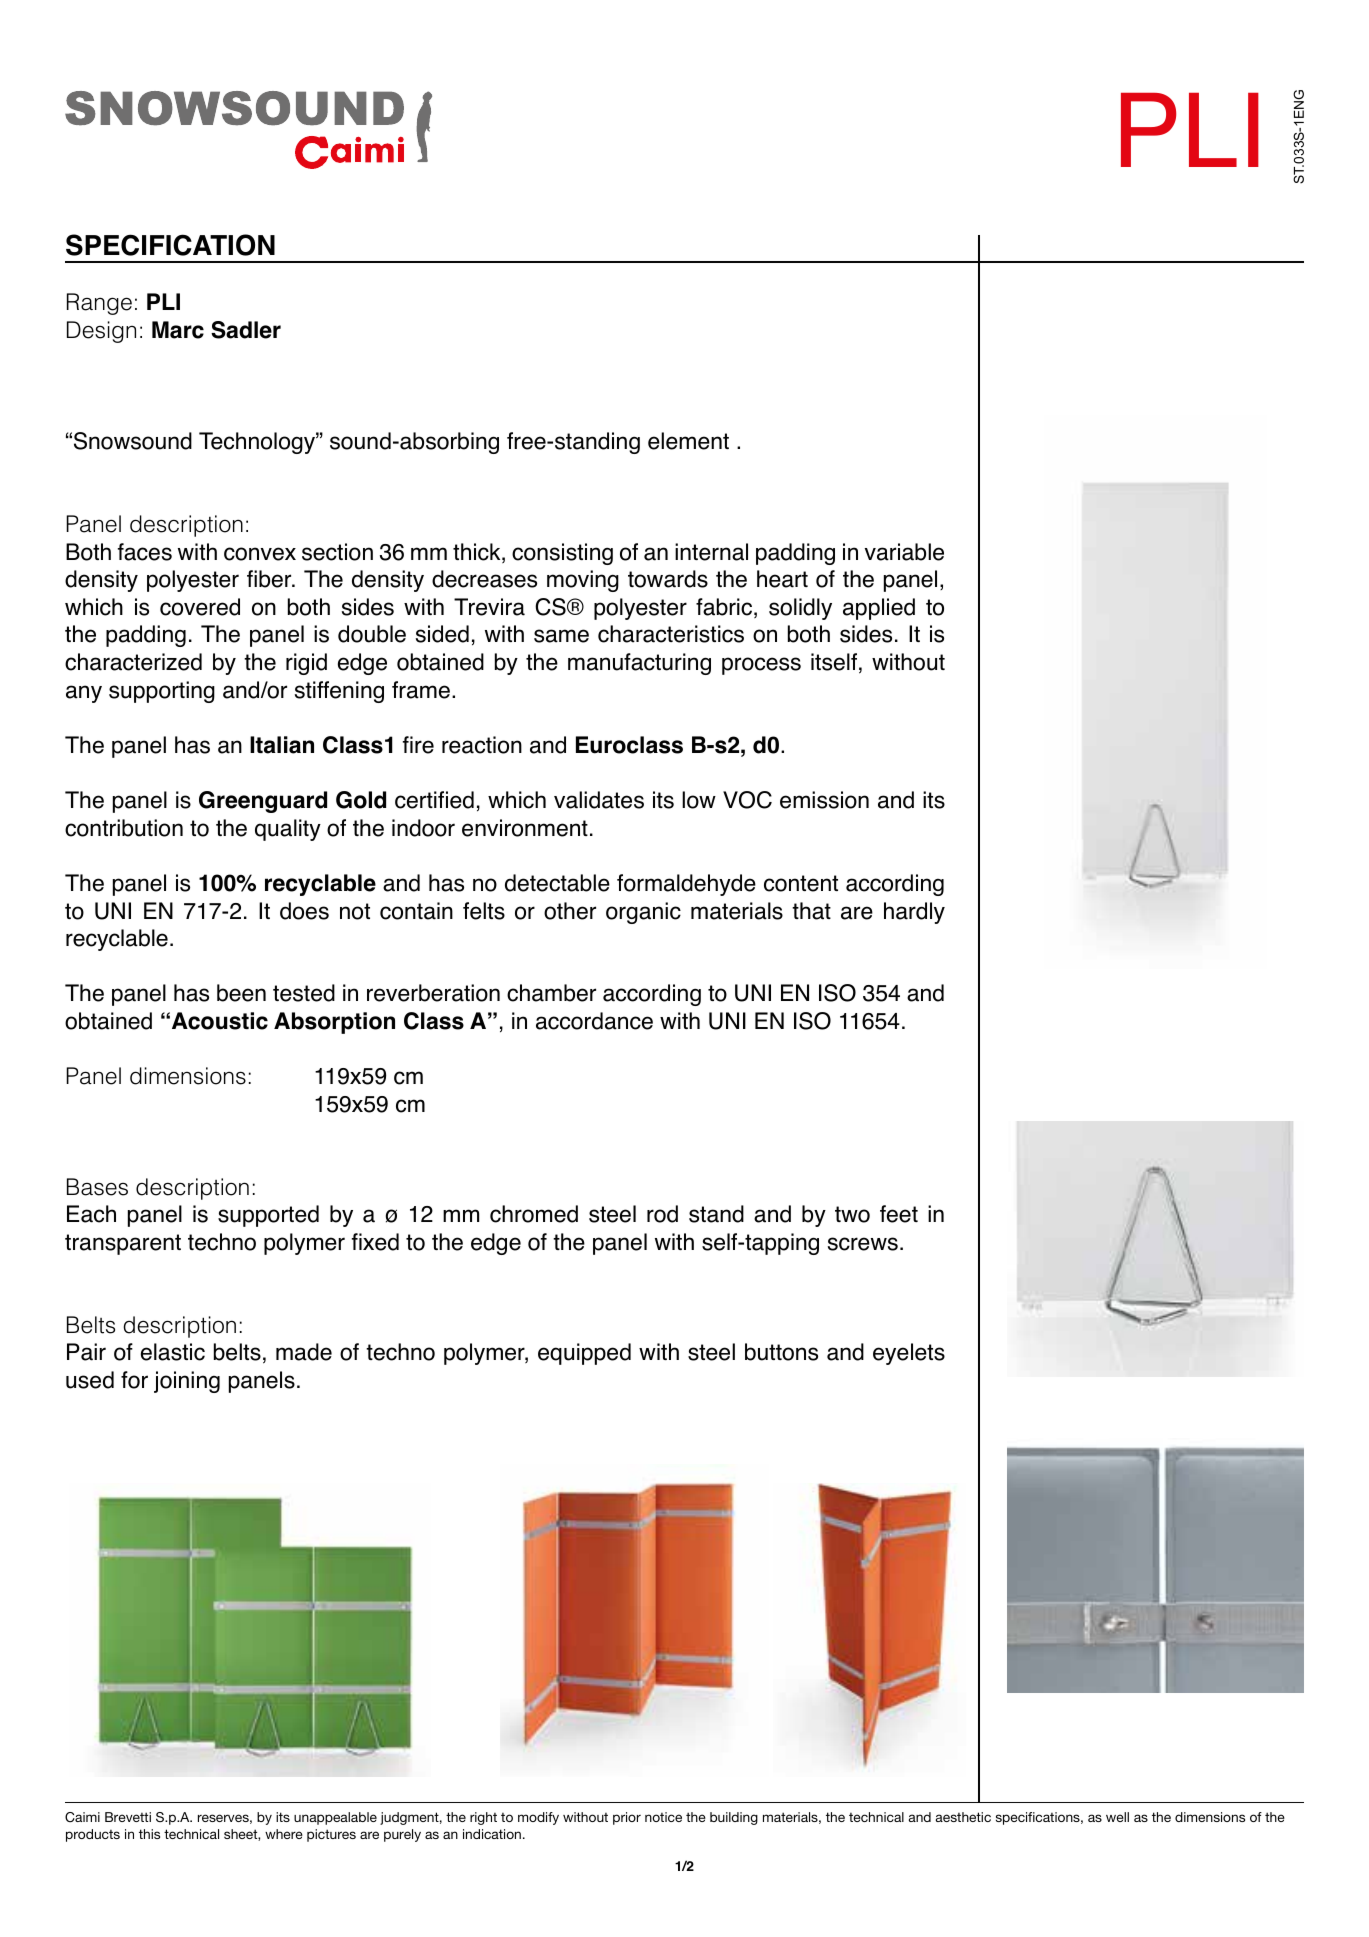 Image resolution: width=1369 pixels, height=1937 pixels. What do you see at coordinates (863, 1244) in the page?
I see `screws` at bounding box center [863, 1244].
